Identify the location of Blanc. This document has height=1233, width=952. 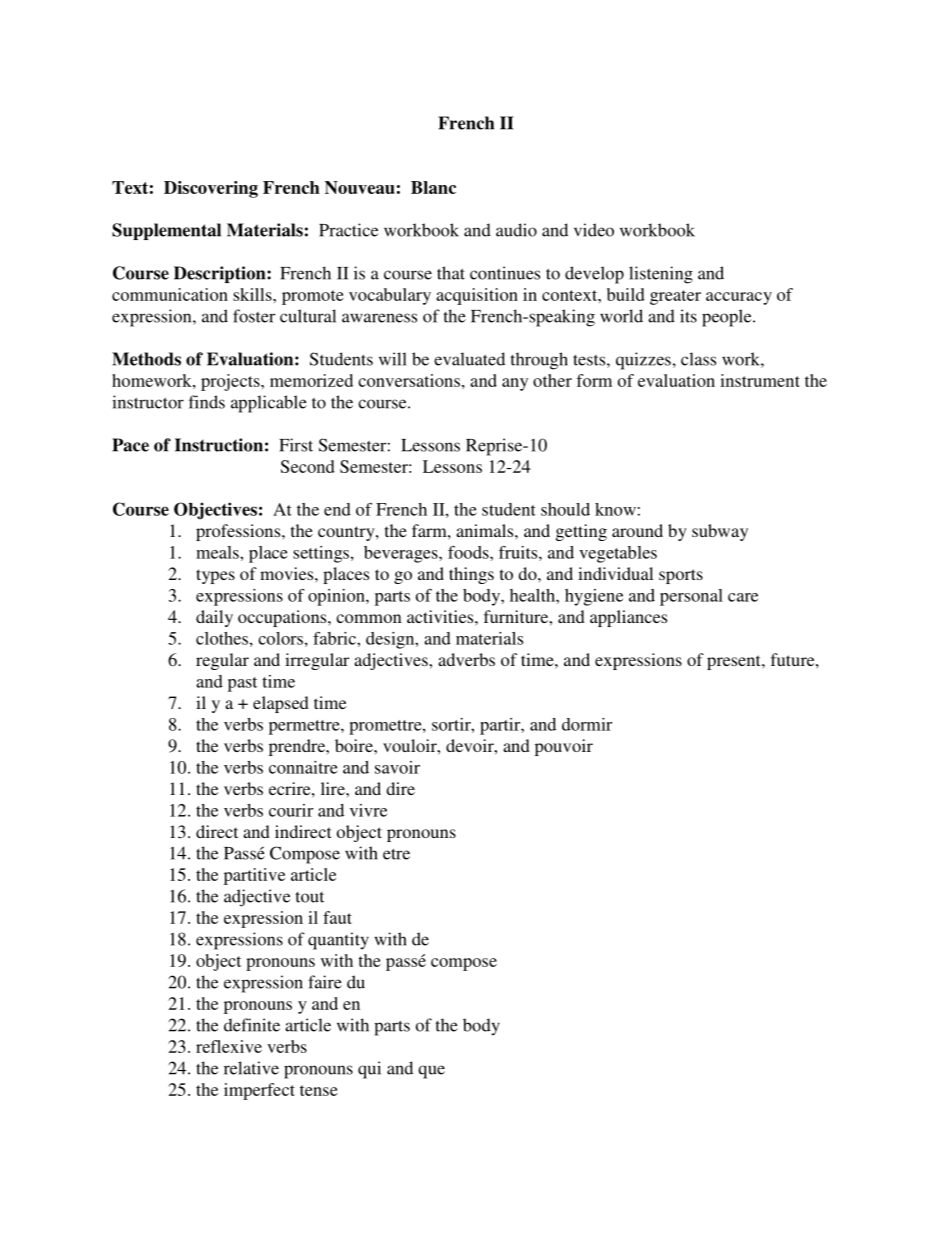
(433, 187).
